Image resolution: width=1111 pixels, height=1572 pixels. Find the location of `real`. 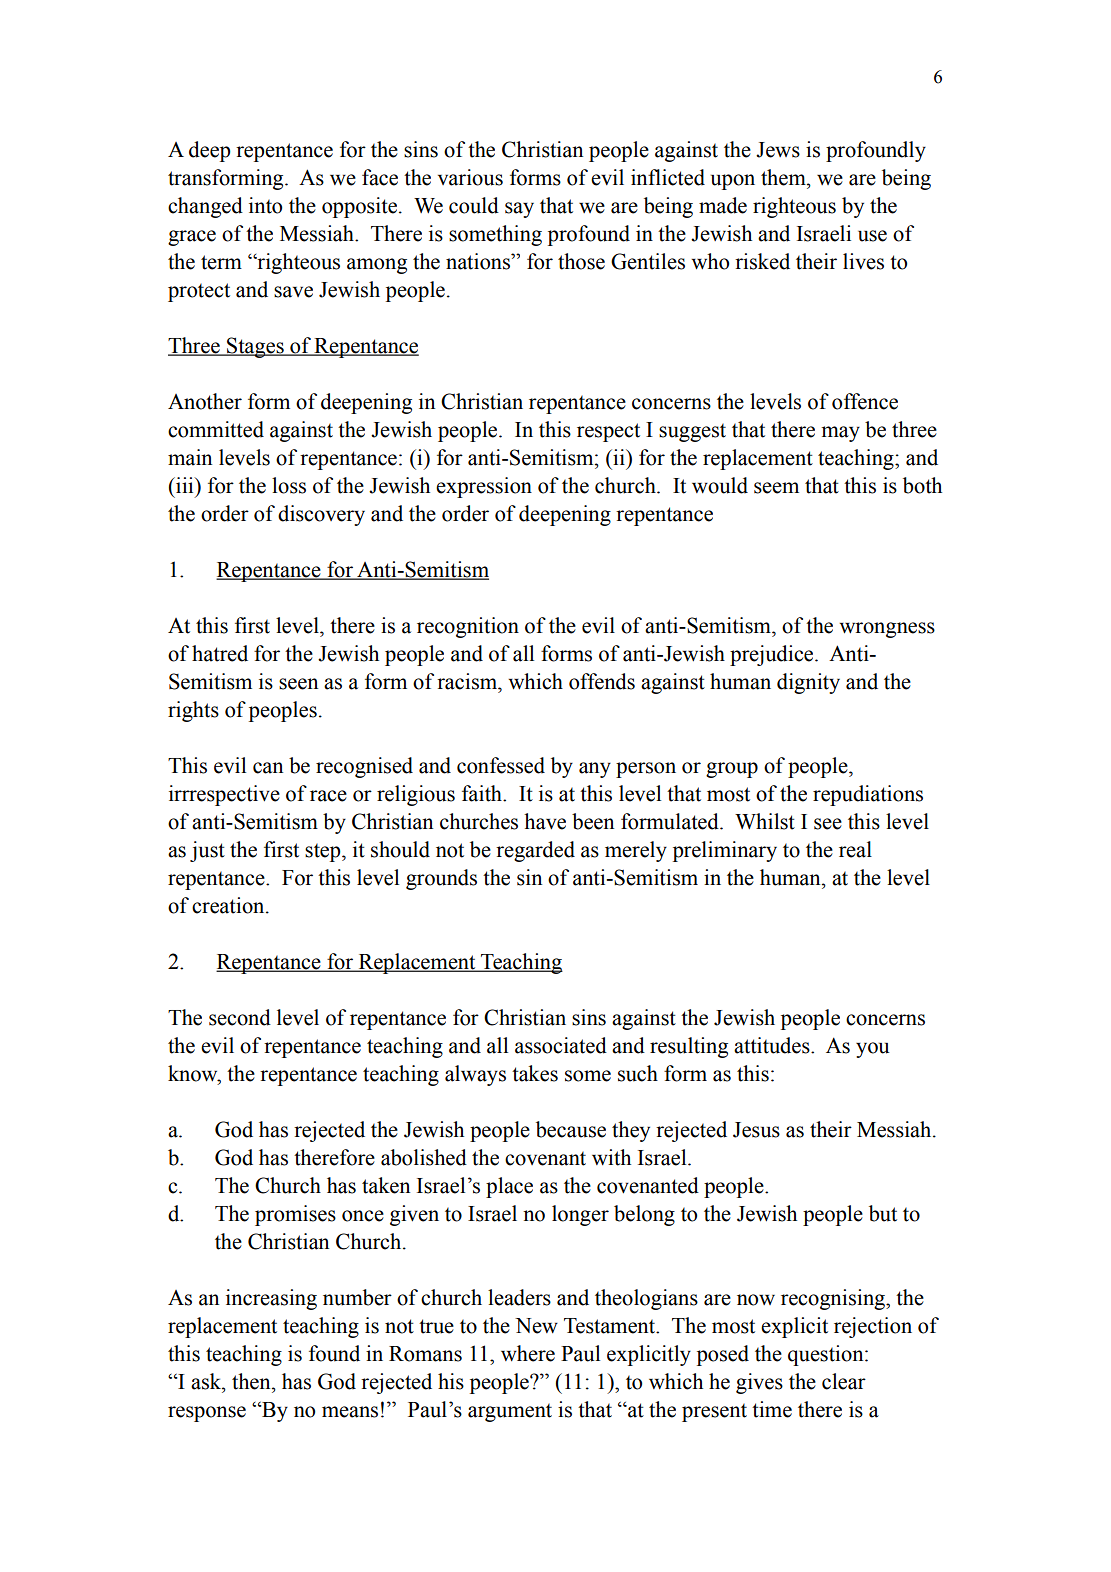

real is located at coordinates (855, 849).
